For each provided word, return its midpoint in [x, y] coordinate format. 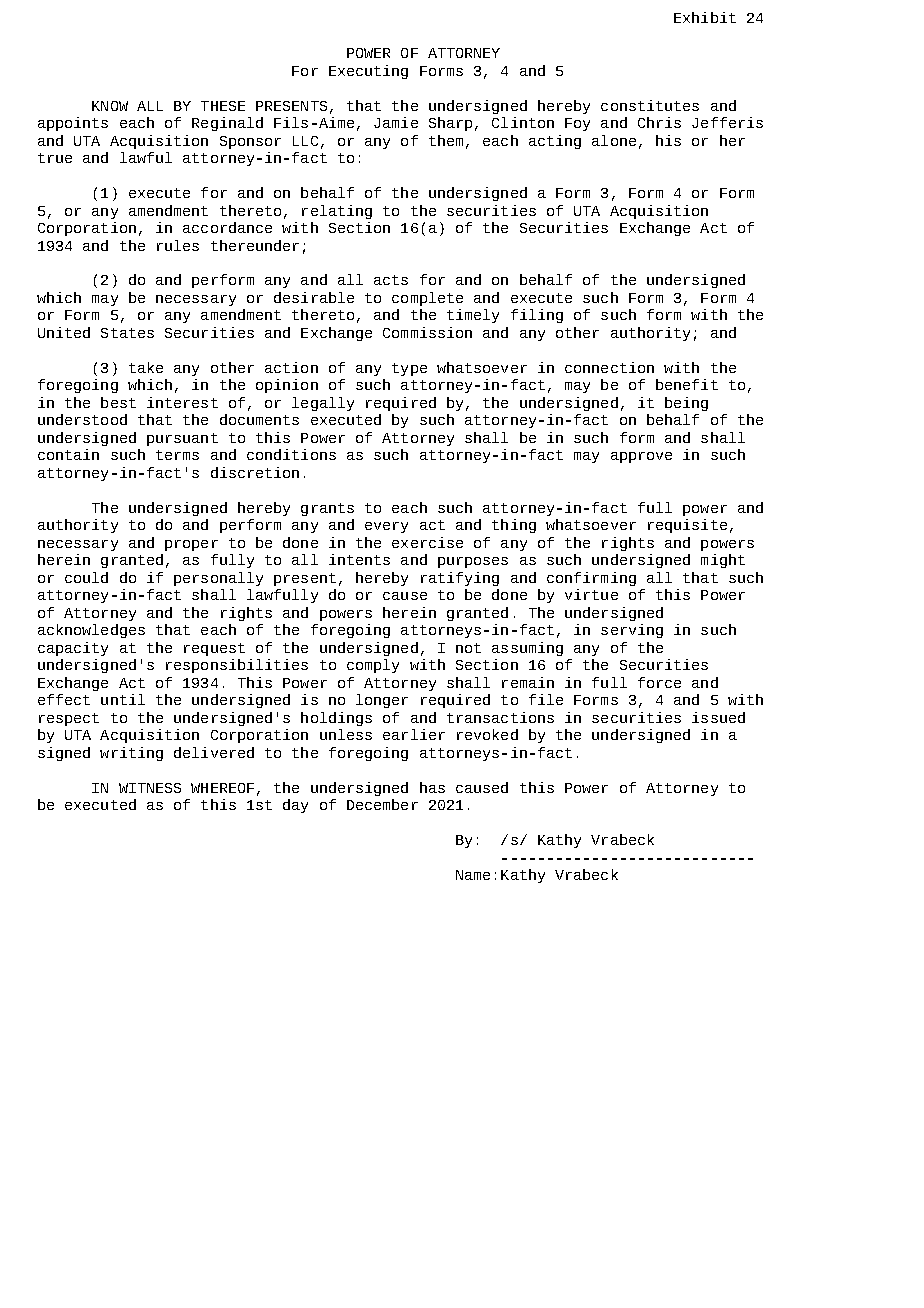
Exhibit [705, 17]
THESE [223, 106]
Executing [368, 72]
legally [323, 404]
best [118, 402]
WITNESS [150, 788]
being [686, 404]
